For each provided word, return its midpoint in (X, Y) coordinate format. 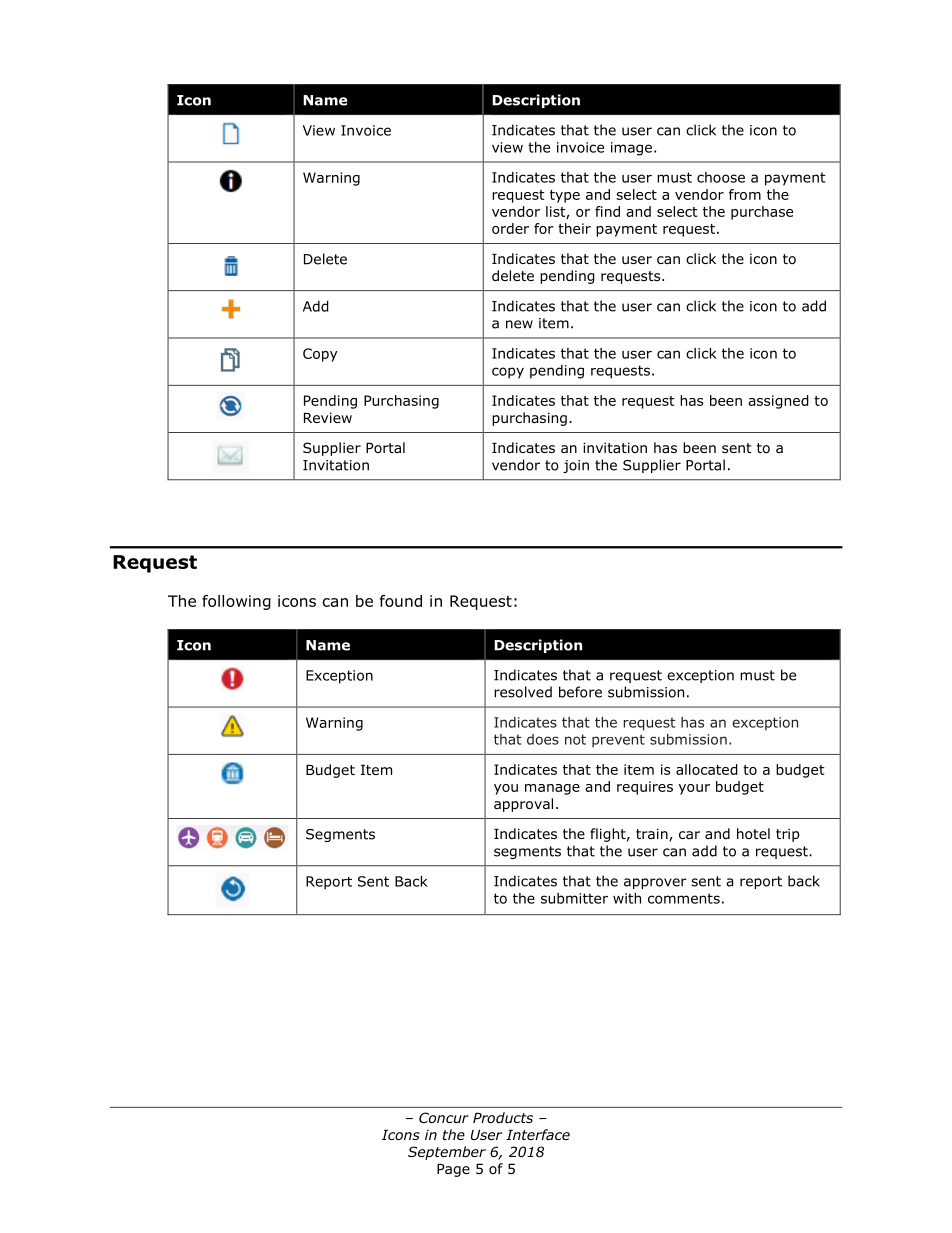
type (565, 196)
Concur (444, 1117)
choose (721, 177)
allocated (707, 769)
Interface (538, 1134)
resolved (523, 692)
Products (503, 1117)
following (236, 602)
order (510, 228)
